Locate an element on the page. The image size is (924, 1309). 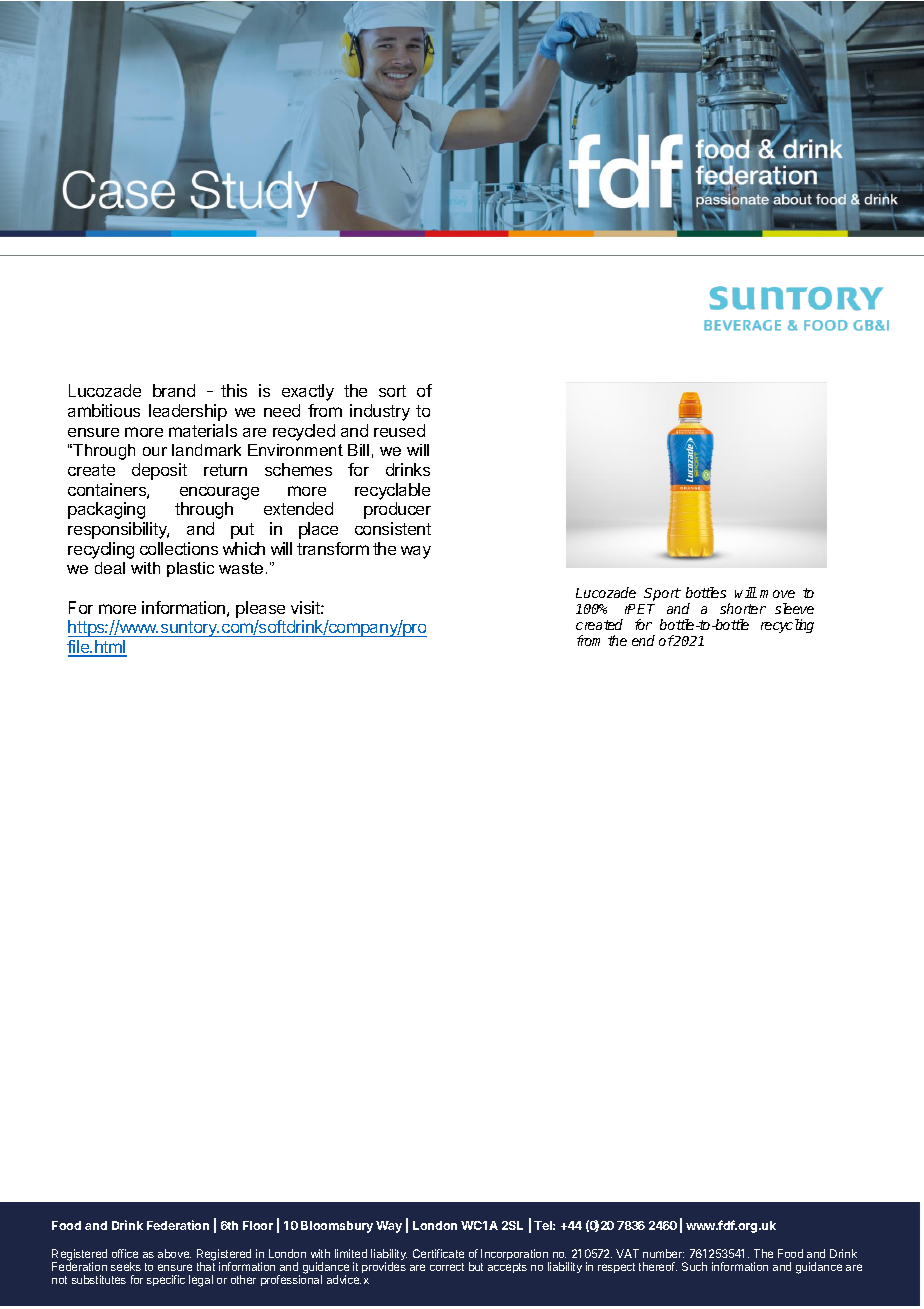
office is located at coordinates (125, 1253).
